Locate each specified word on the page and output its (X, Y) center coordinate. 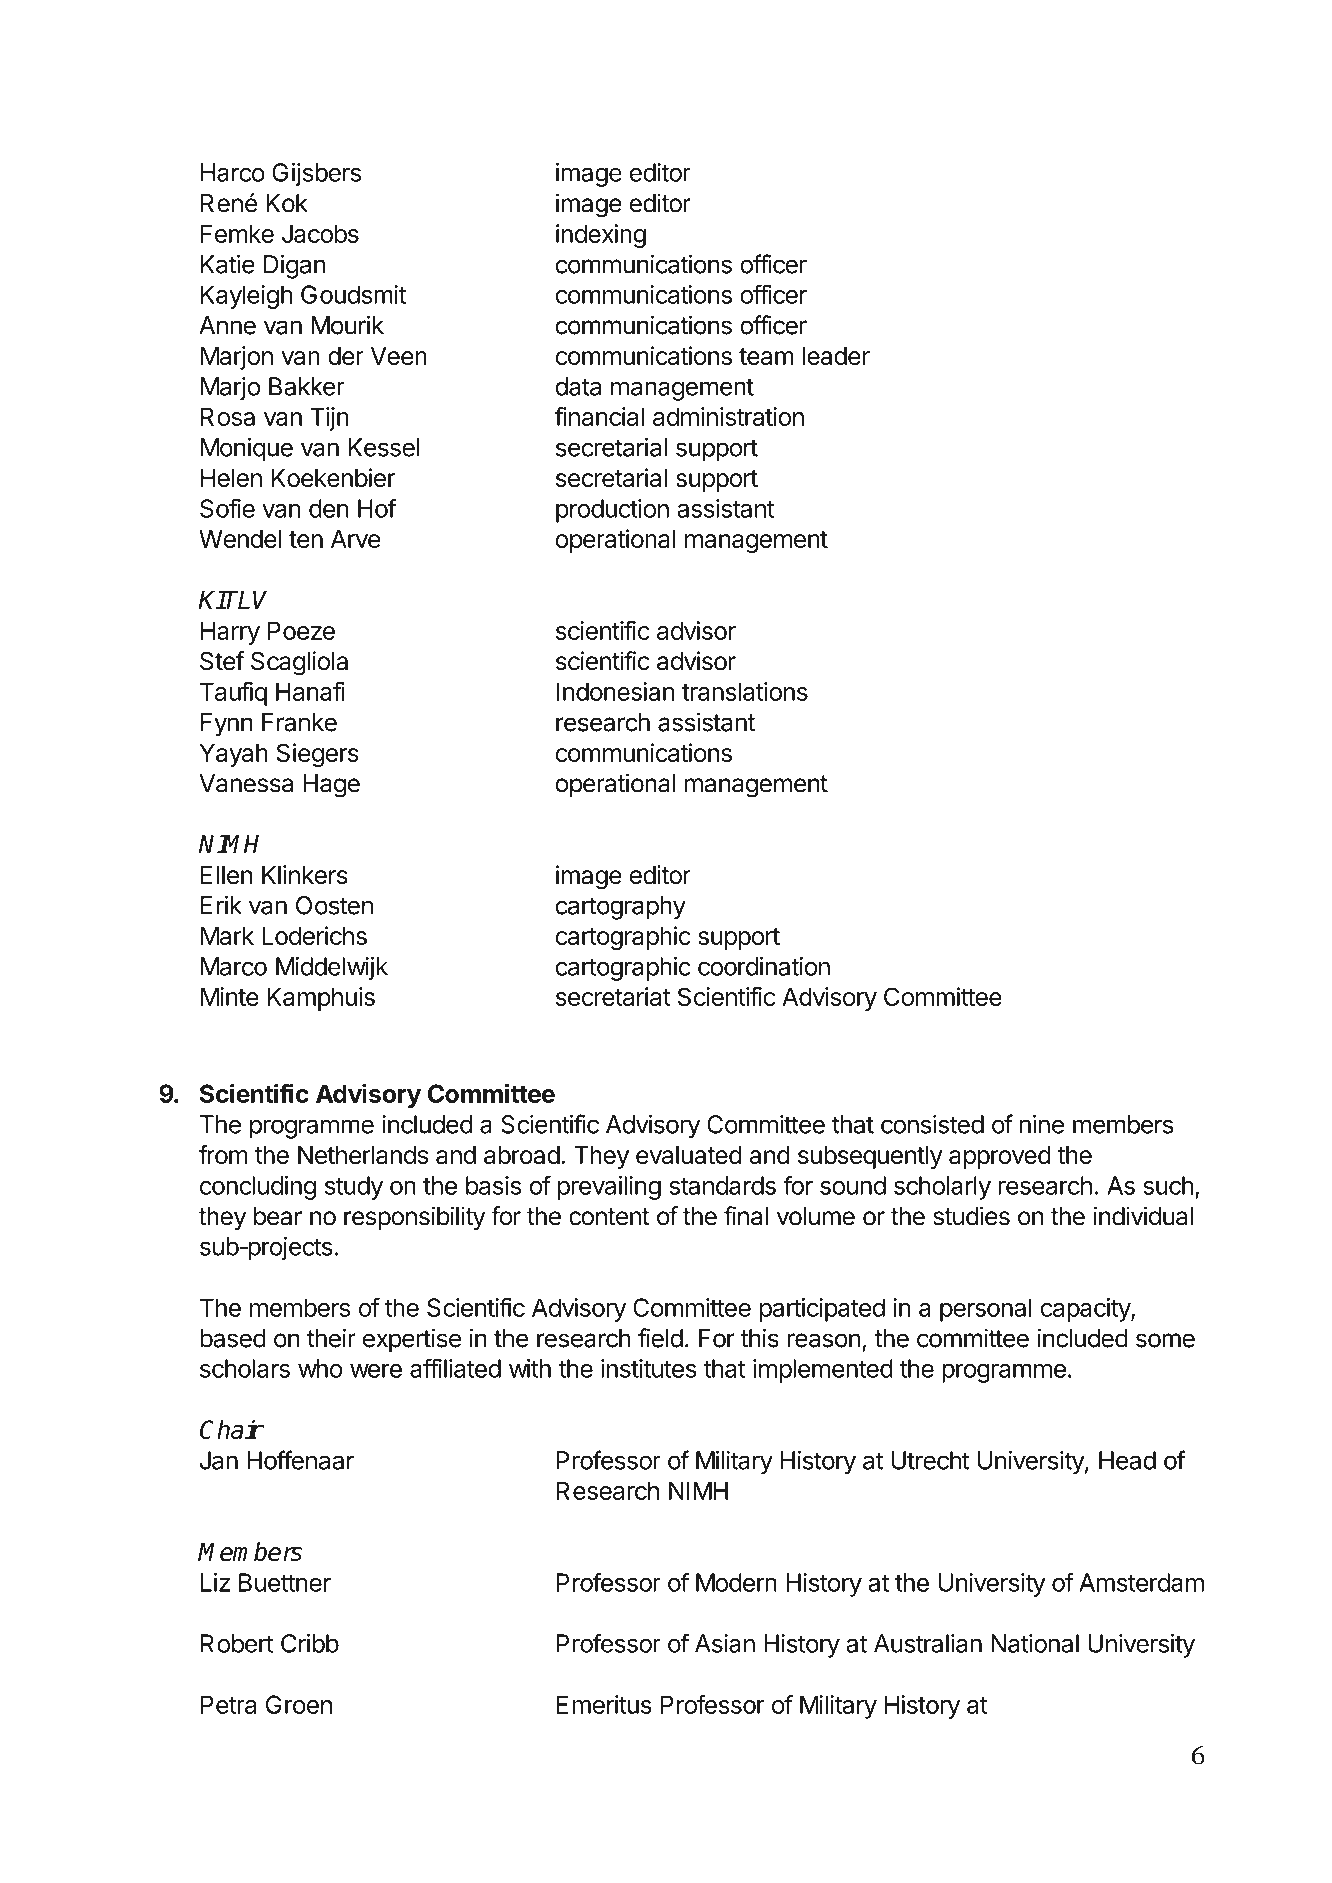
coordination (764, 966)
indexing (601, 236)
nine (1042, 1124)
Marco (234, 966)
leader (836, 356)
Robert (237, 1643)
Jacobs (320, 233)
